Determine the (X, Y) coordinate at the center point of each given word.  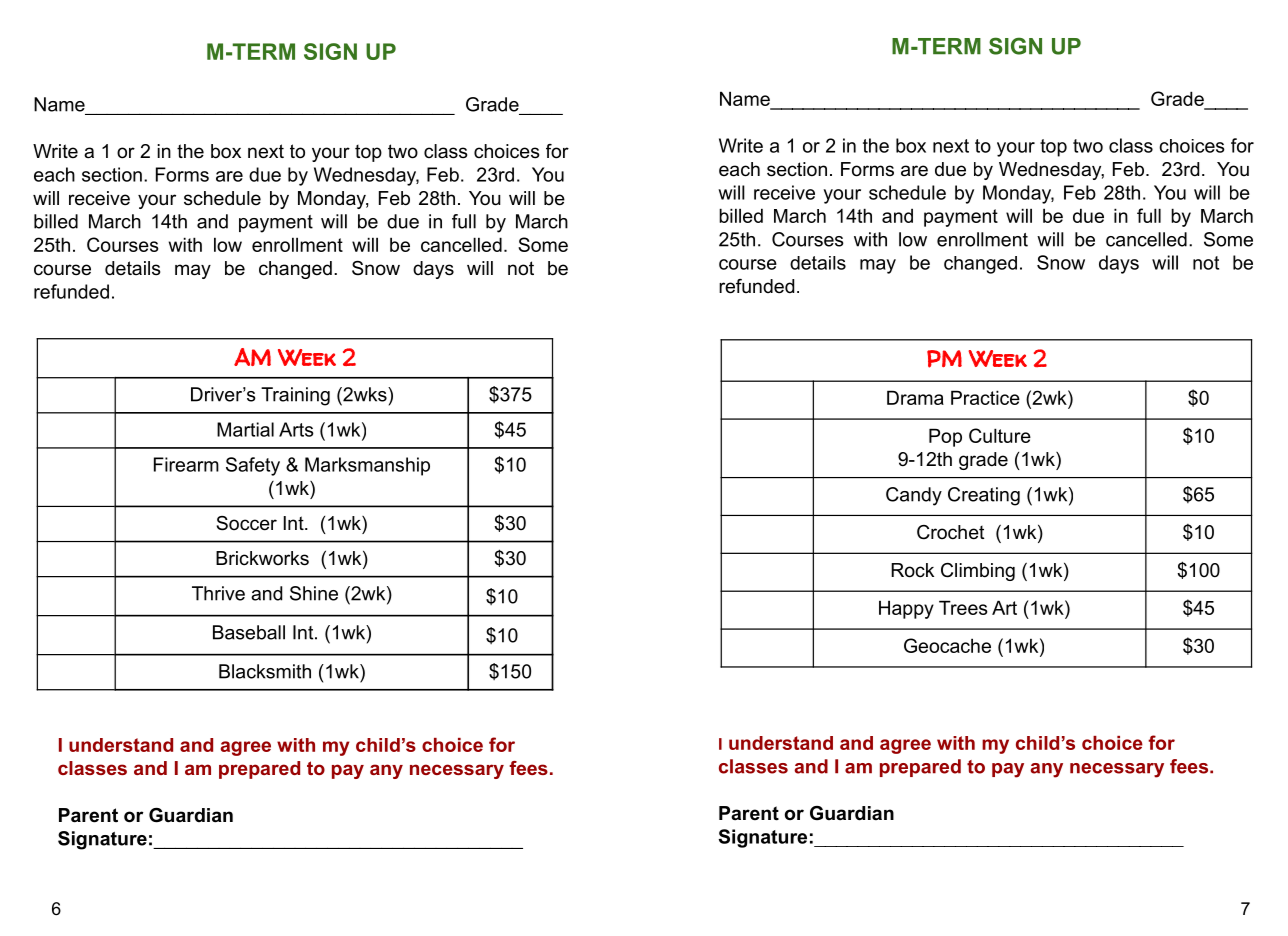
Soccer (246, 523)
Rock (912, 570)
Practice (985, 397)
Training (295, 396)
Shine (314, 593)
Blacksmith (265, 671)
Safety (253, 466)
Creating (984, 496)
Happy (906, 609)
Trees (963, 607)
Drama (915, 397)
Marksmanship (367, 466)
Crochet (951, 532)
